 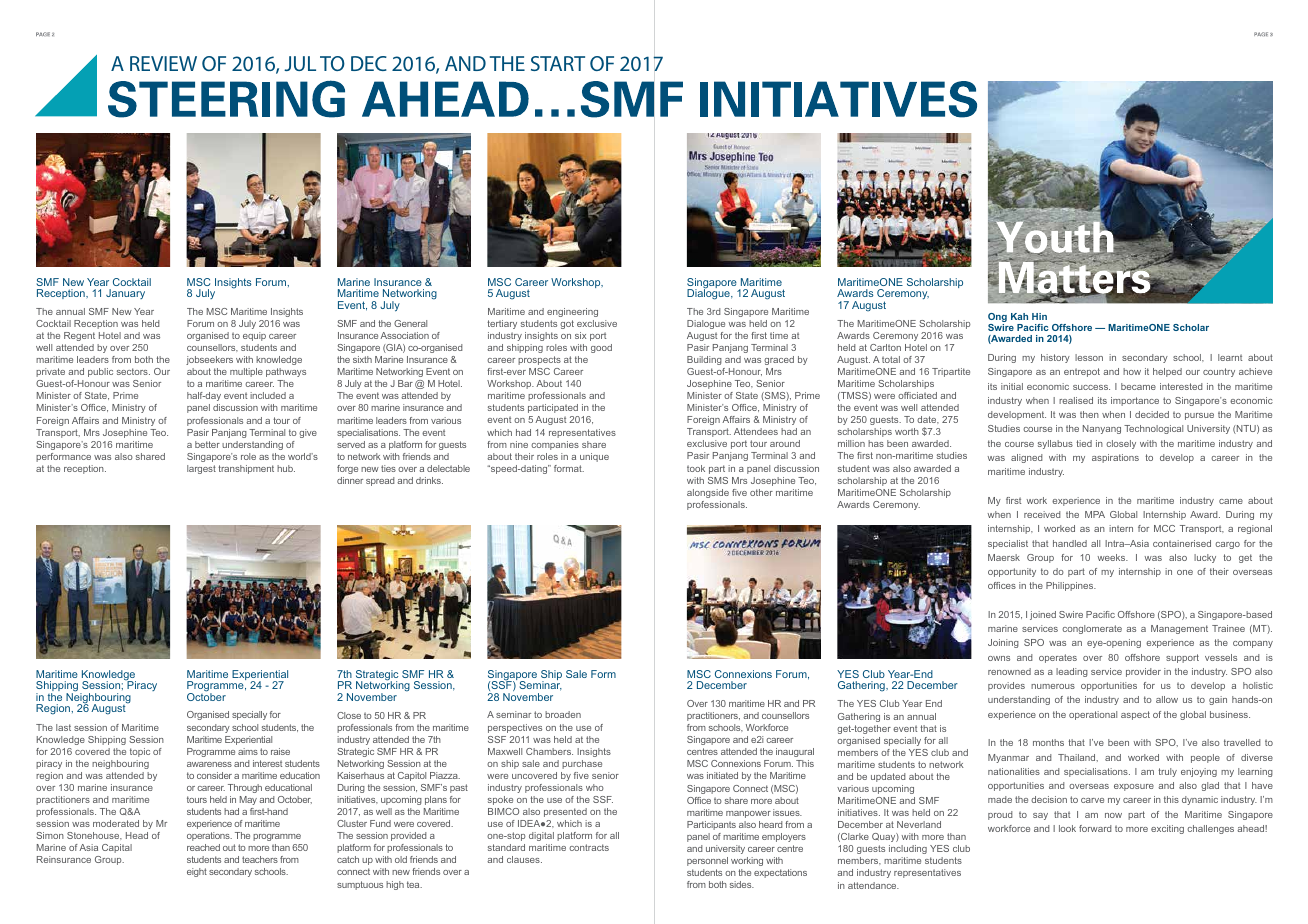 What do you see at coordinates (1089, 357) in the page?
I see `lesson` at bounding box center [1089, 357].
